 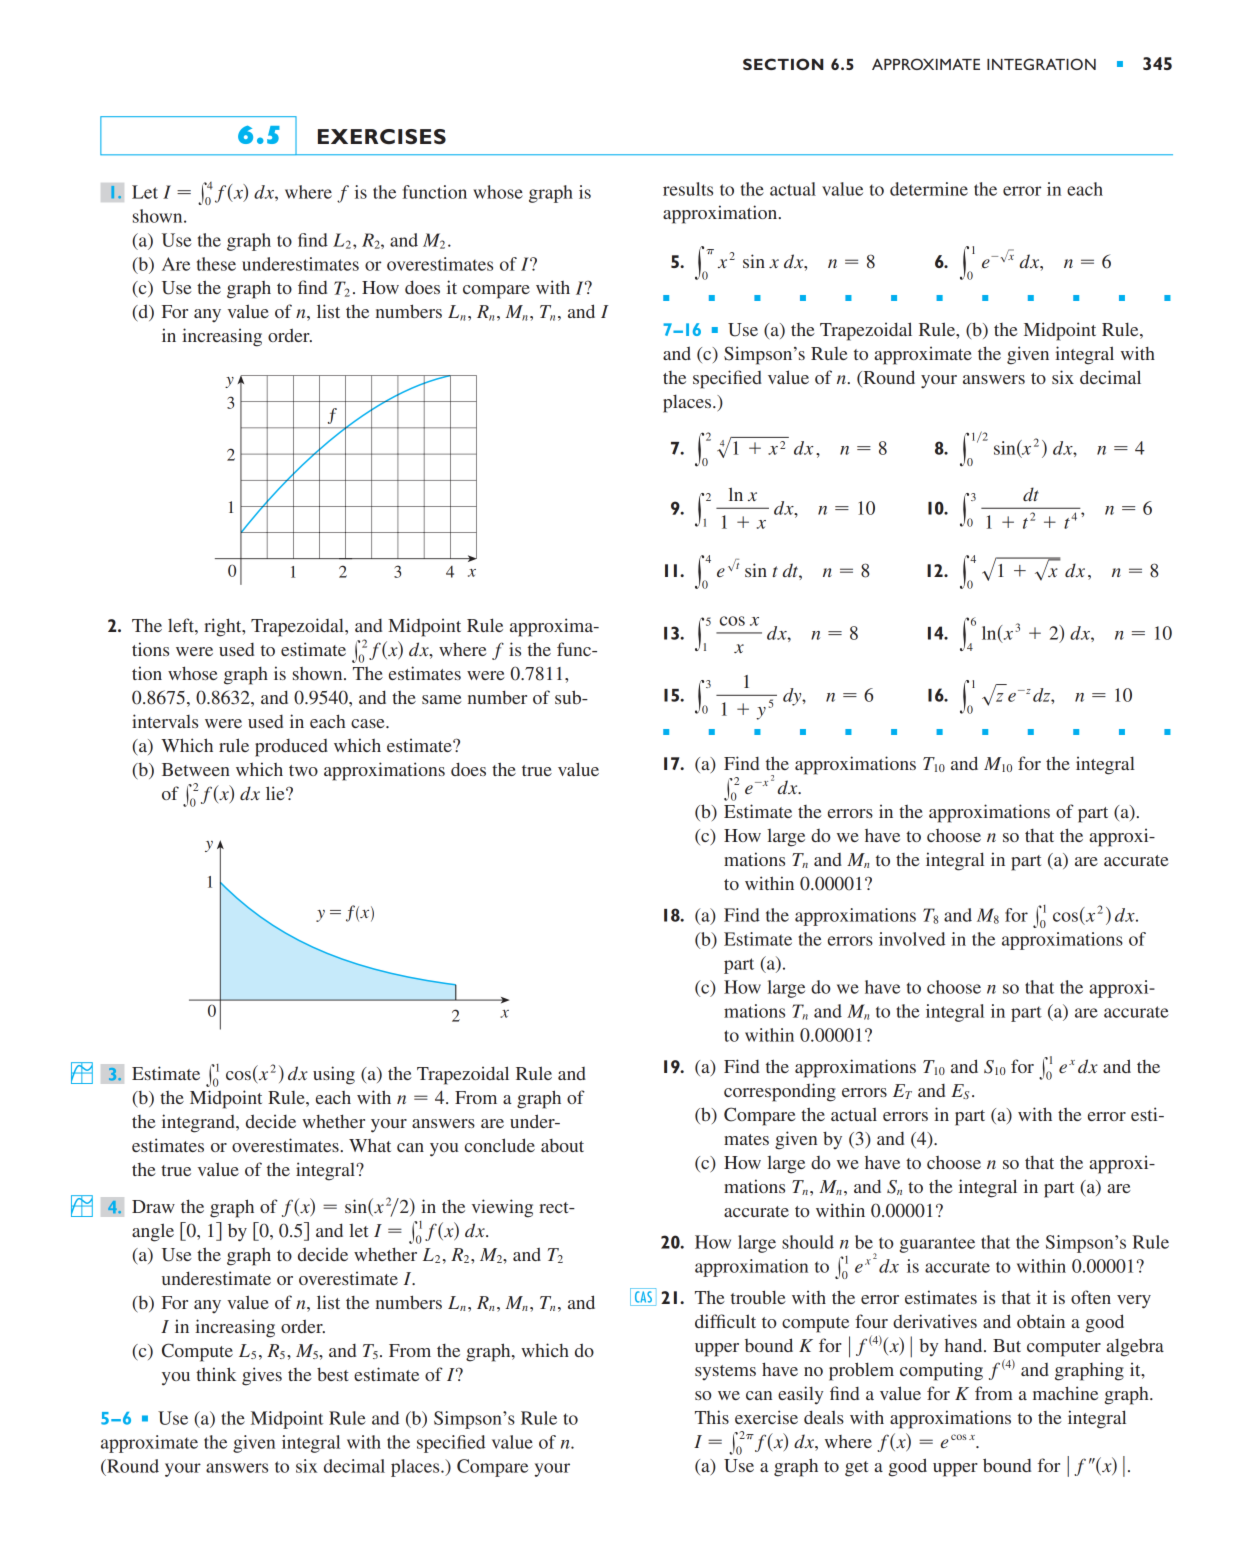 What do you see at coordinates (442, 699) in the document?
I see `same` at bounding box center [442, 699].
